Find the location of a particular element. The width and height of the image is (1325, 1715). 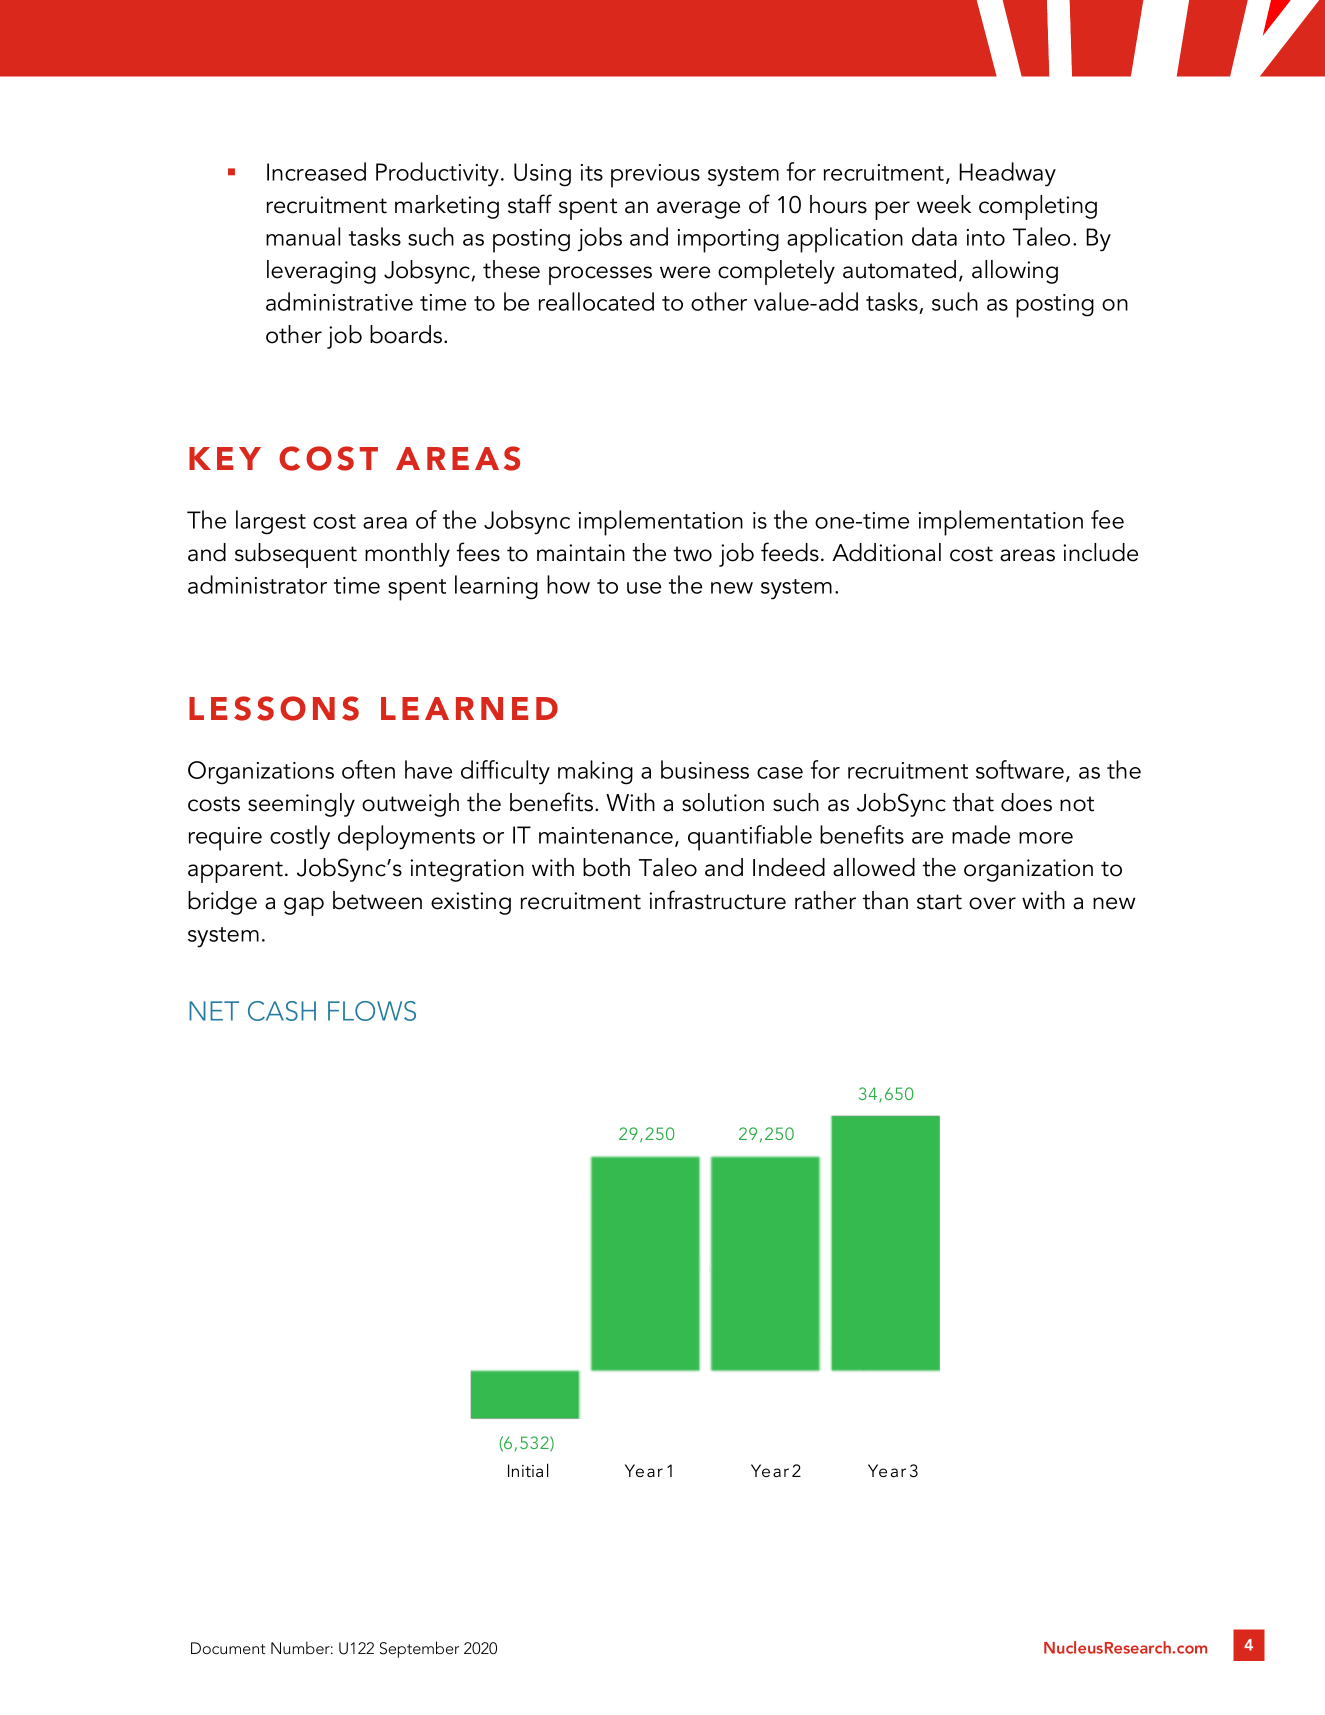

include is located at coordinates (1100, 552).
